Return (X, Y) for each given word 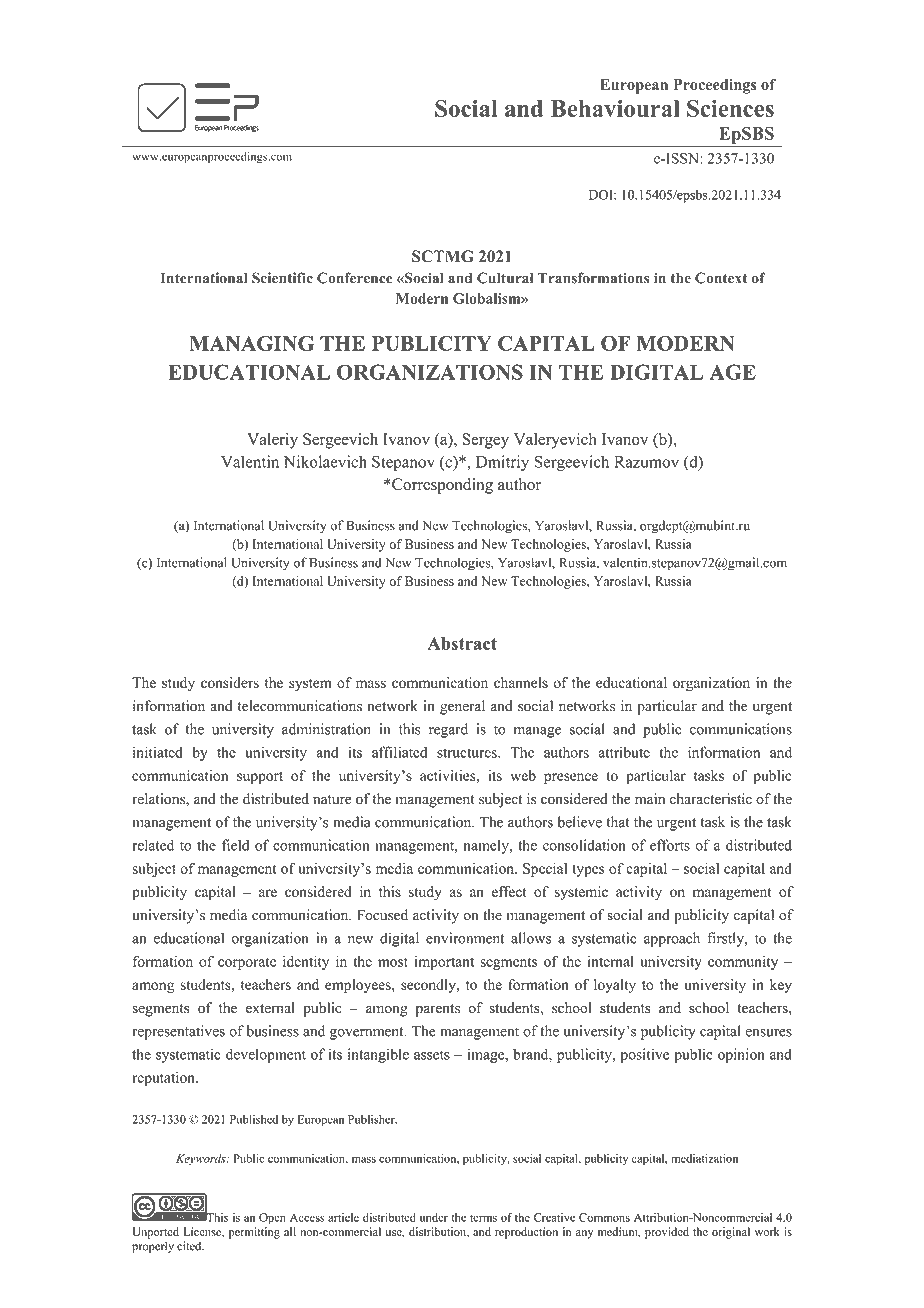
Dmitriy (502, 463)
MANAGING (251, 343)
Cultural (505, 278)
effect (509, 891)
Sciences (730, 108)
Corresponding (441, 486)
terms (483, 1218)
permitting (254, 1233)
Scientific (282, 278)
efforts (670, 845)
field (235, 845)
